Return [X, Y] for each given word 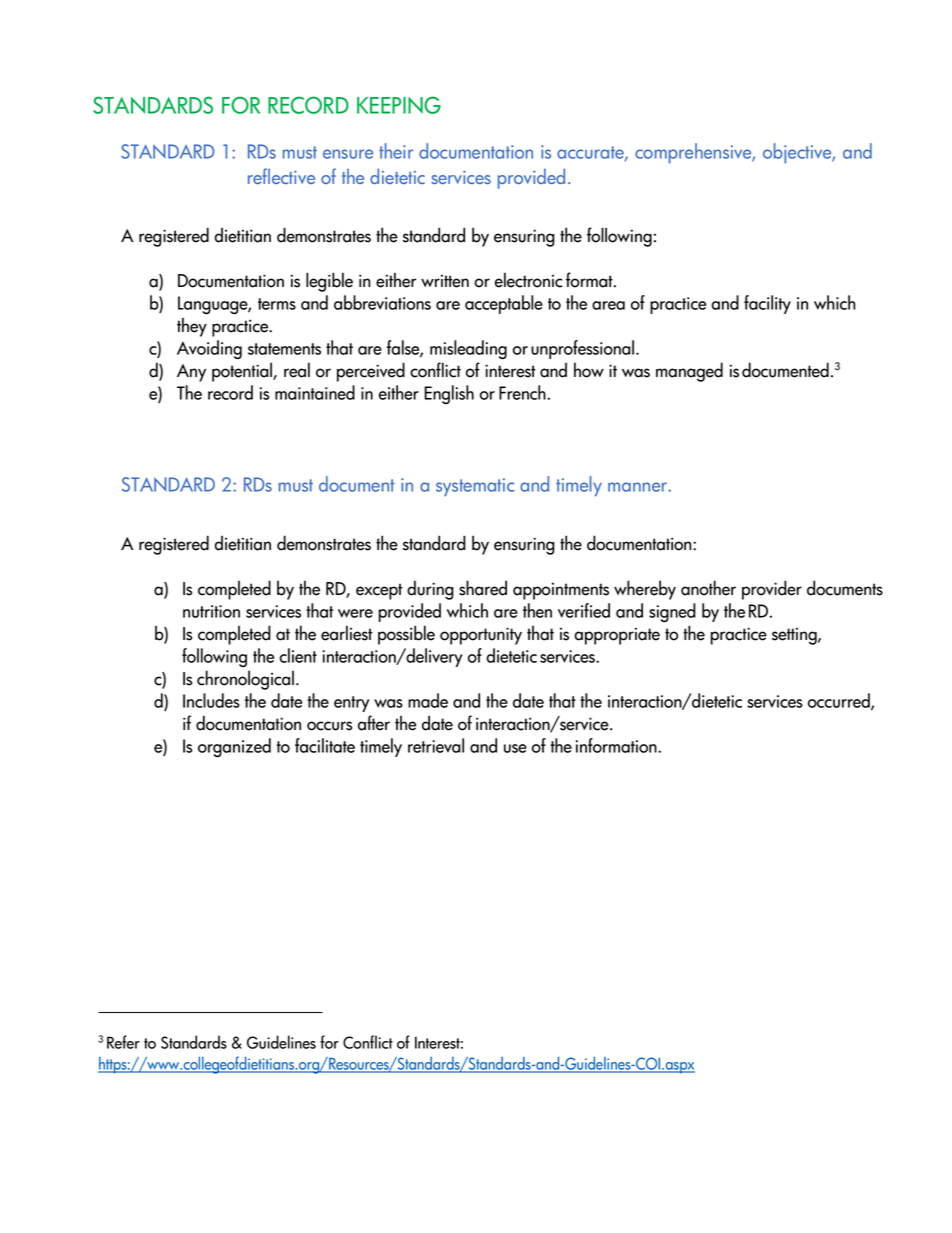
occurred [840, 701]
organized [234, 747]
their [396, 151]
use [515, 748]
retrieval [436, 745]
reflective [281, 176]
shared [483, 588]
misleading [468, 349]
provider [772, 590]
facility [767, 304]
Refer [123, 1042]
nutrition [211, 611]
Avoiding [209, 349]
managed [689, 372]
